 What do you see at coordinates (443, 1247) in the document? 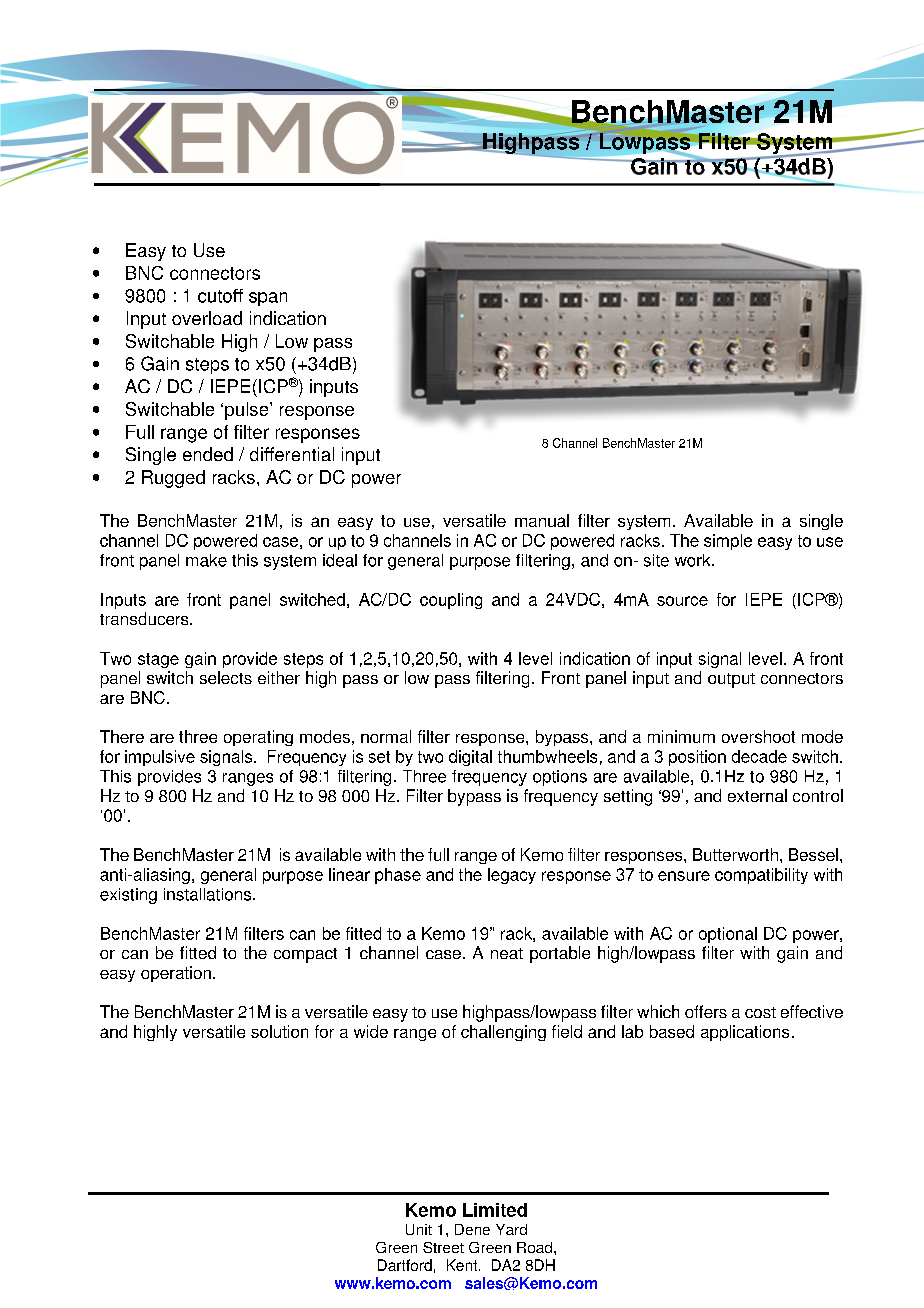
I see `Street` at bounding box center [443, 1247].
